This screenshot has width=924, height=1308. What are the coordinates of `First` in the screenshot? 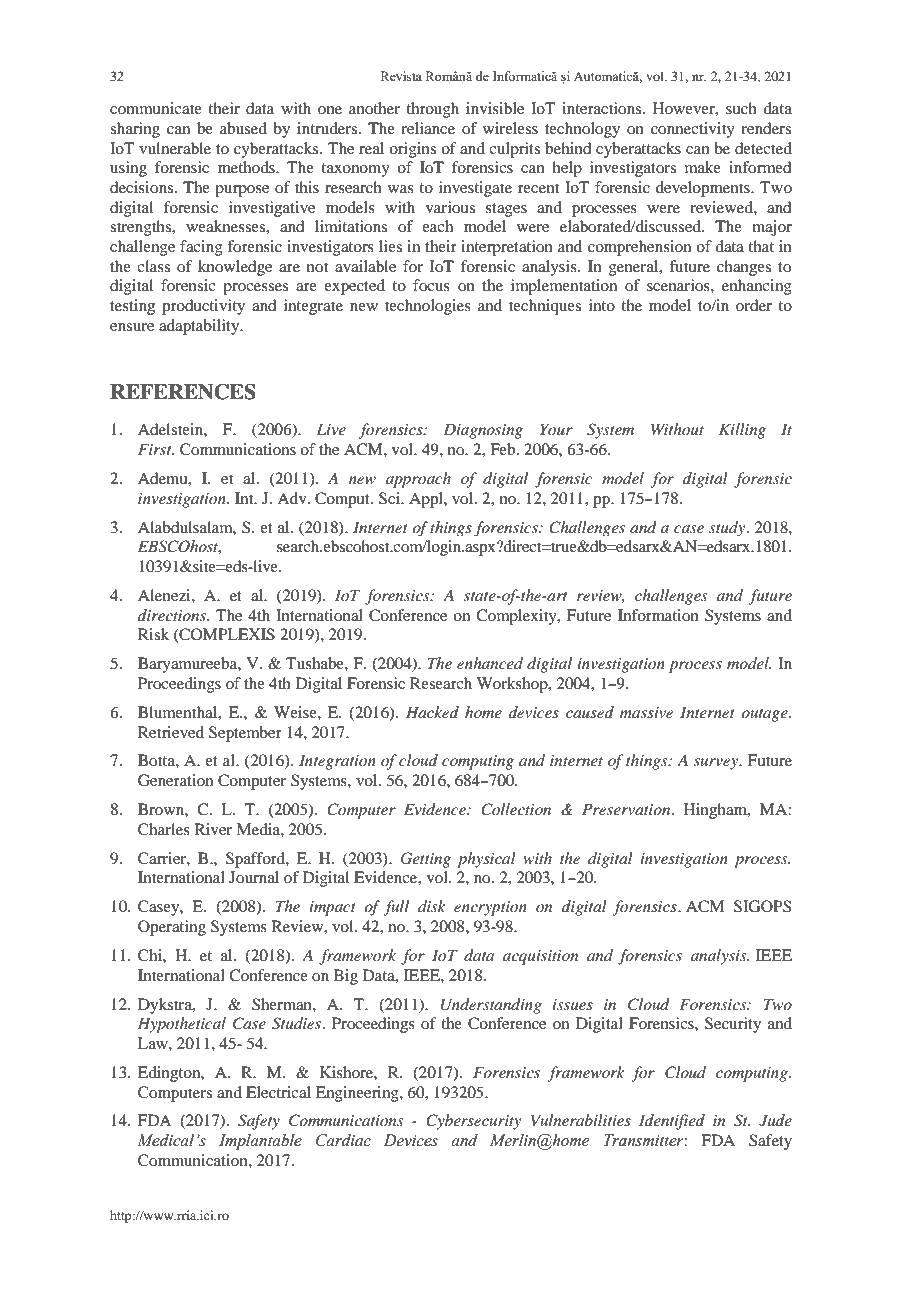 It's located at (156, 449).
